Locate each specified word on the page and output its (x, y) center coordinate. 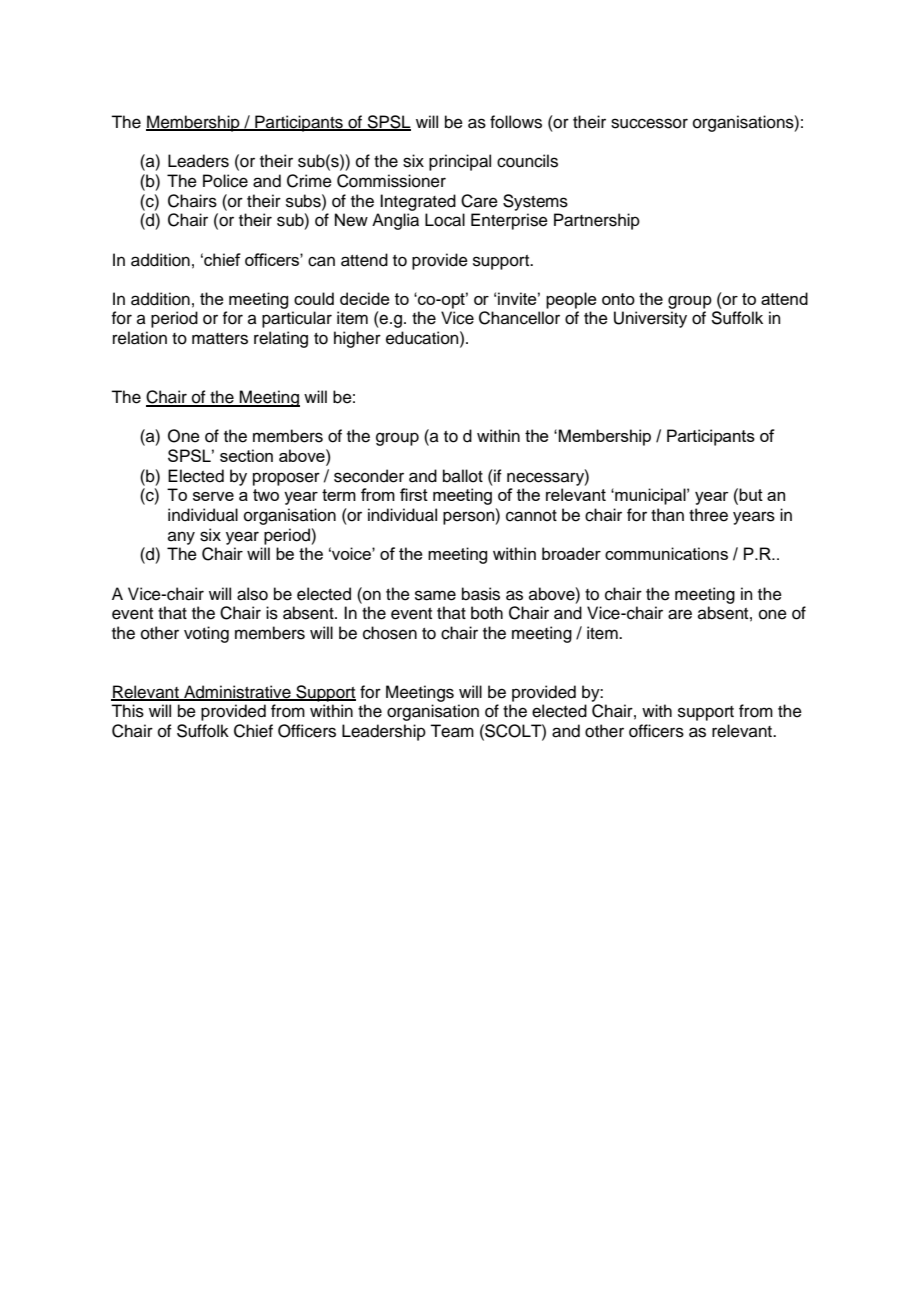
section (246, 455)
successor (649, 123)
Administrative (237, 693)
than (667, 515)
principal (460, 162)
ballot (463, 476)
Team (452, 731)
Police (225, 181)
